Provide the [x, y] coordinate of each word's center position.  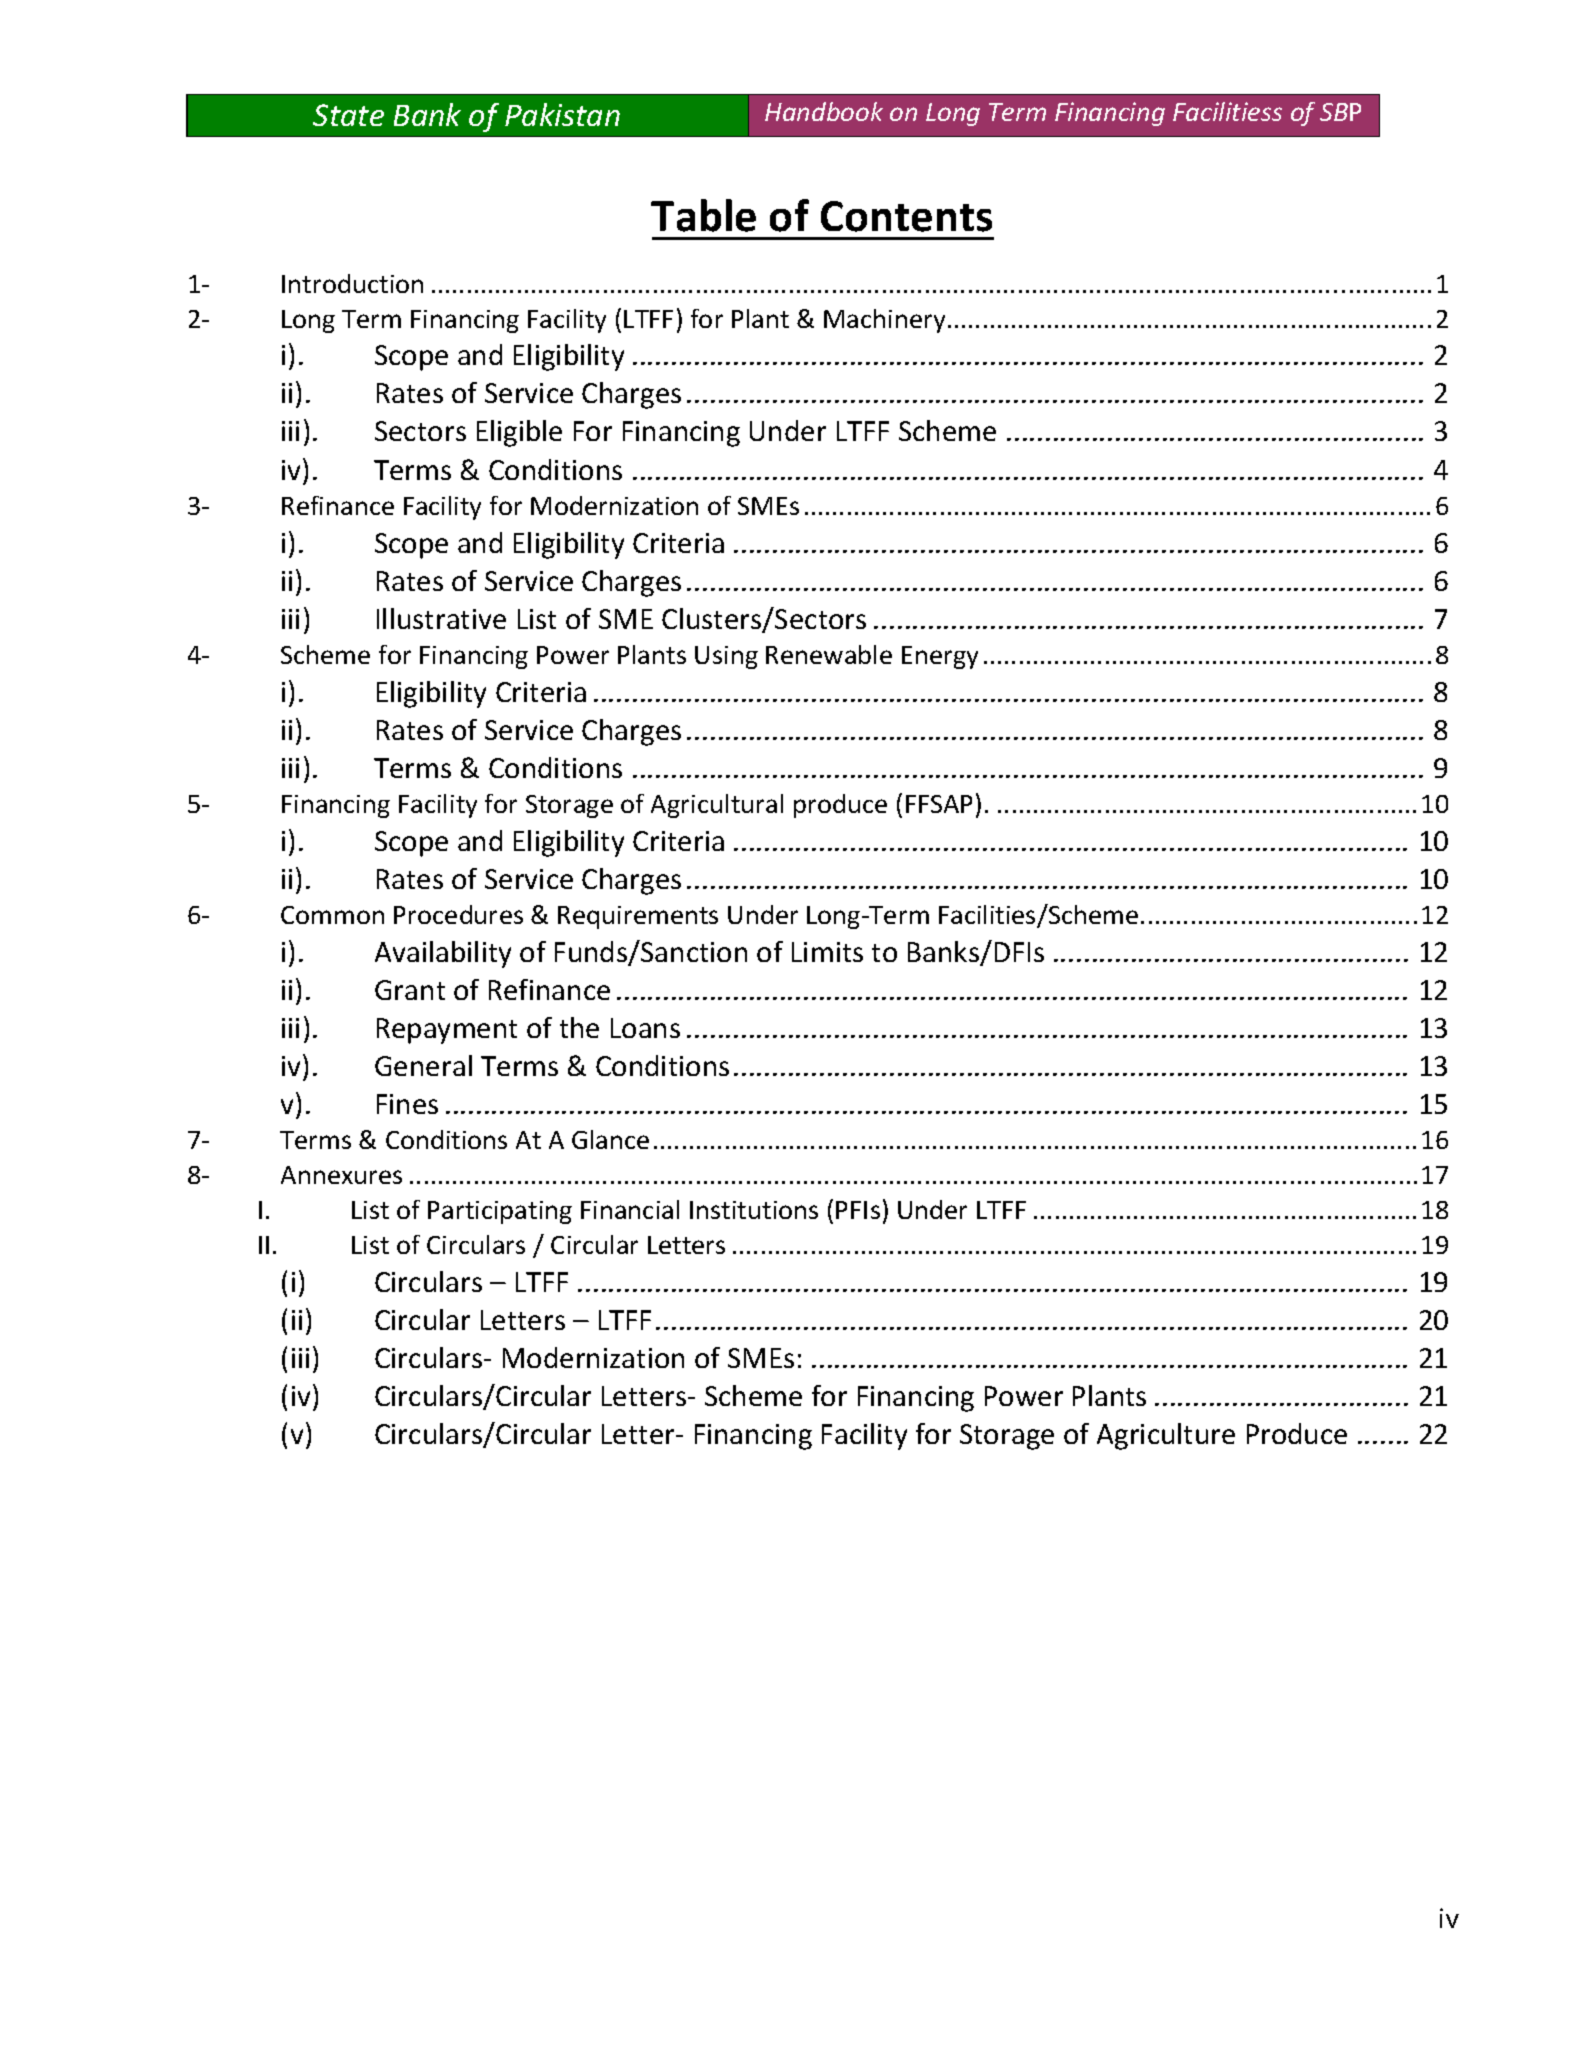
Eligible [519, 433]
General [423, 1065]
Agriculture [1166, 1436]
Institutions [754, 1210]
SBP [1340, 112]
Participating [500, 1212]
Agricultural [717, 806]
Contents [906, 216]
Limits [827, 952]
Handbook [824, 111]
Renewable [829, 654]
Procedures [458, 914]
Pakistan [562, 114]
